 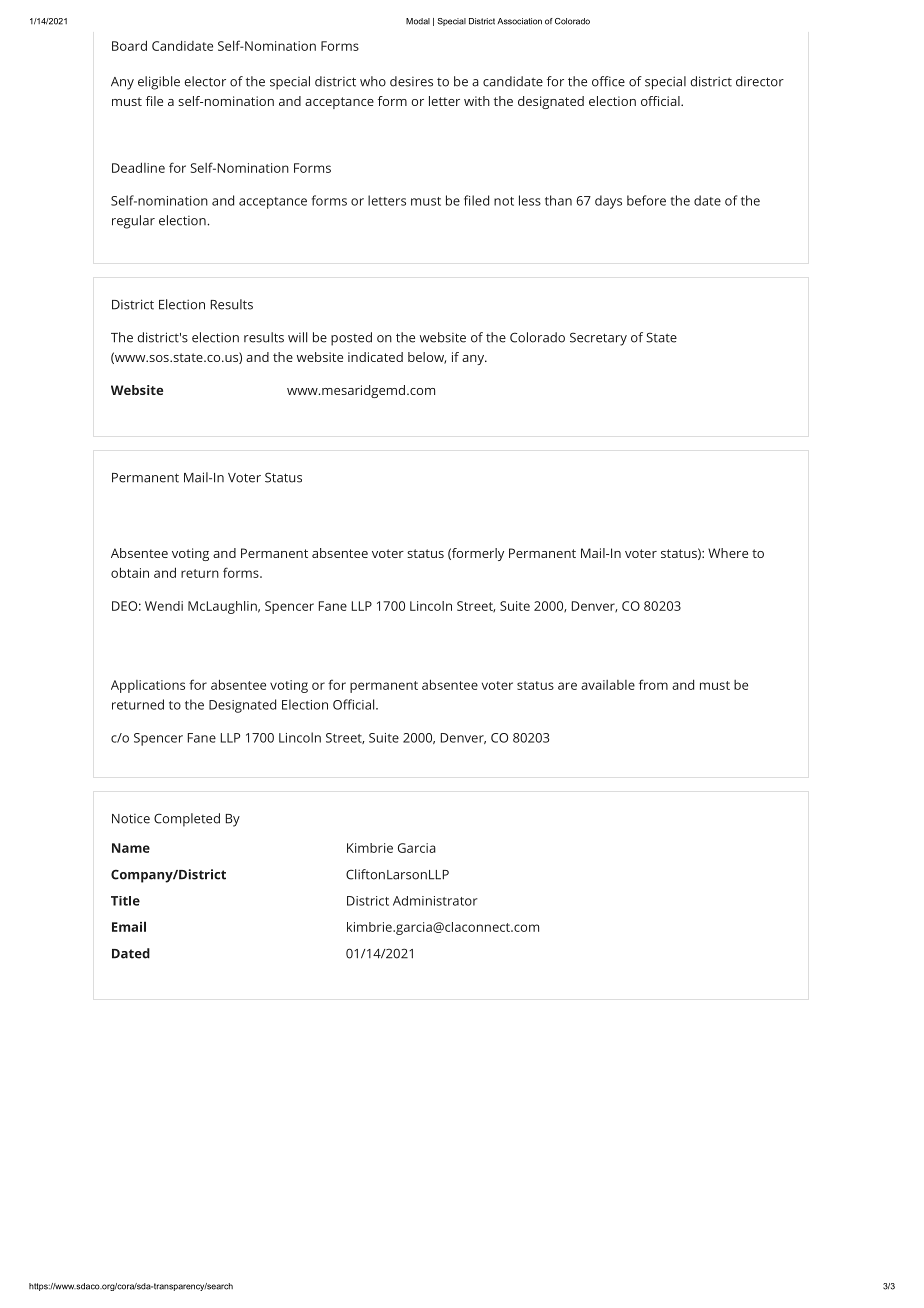 I want to click on indicated, so click(x=375, y=357).
